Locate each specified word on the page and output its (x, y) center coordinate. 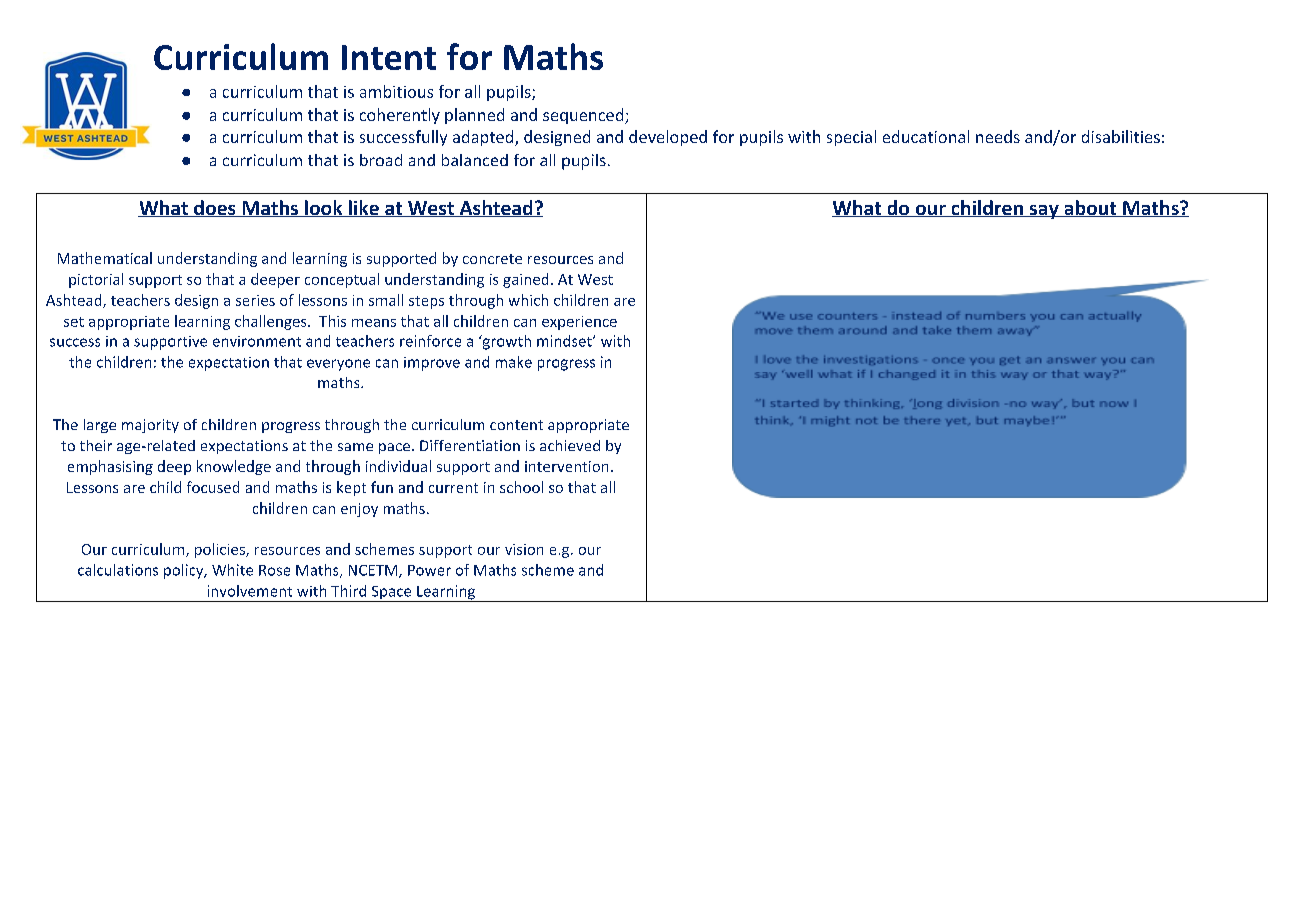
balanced (475, 160)
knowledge (234, 467)
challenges (272, 322)
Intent (389, 57)
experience (579, 323)
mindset (565, 341)
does (215, 208)
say (1044, 212)
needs (998, 136)
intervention (566, 466)
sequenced (583, 116)
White (232, 570)
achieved (570, 445)
